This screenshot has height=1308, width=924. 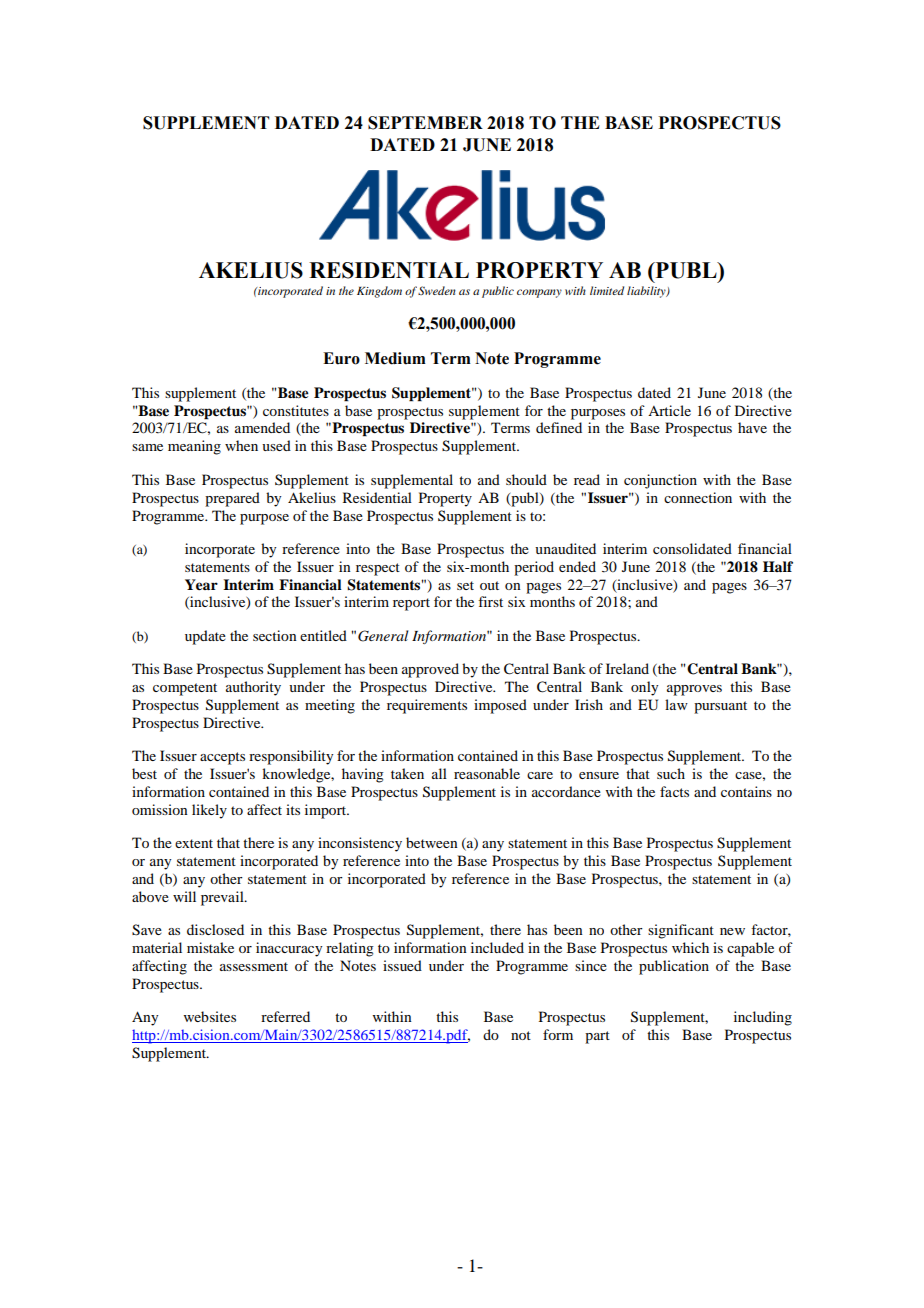 What do you see at coordinates (425, 123) in the screenshot?
I see `SEPTEMBER` at bounding box center [425, 123].
